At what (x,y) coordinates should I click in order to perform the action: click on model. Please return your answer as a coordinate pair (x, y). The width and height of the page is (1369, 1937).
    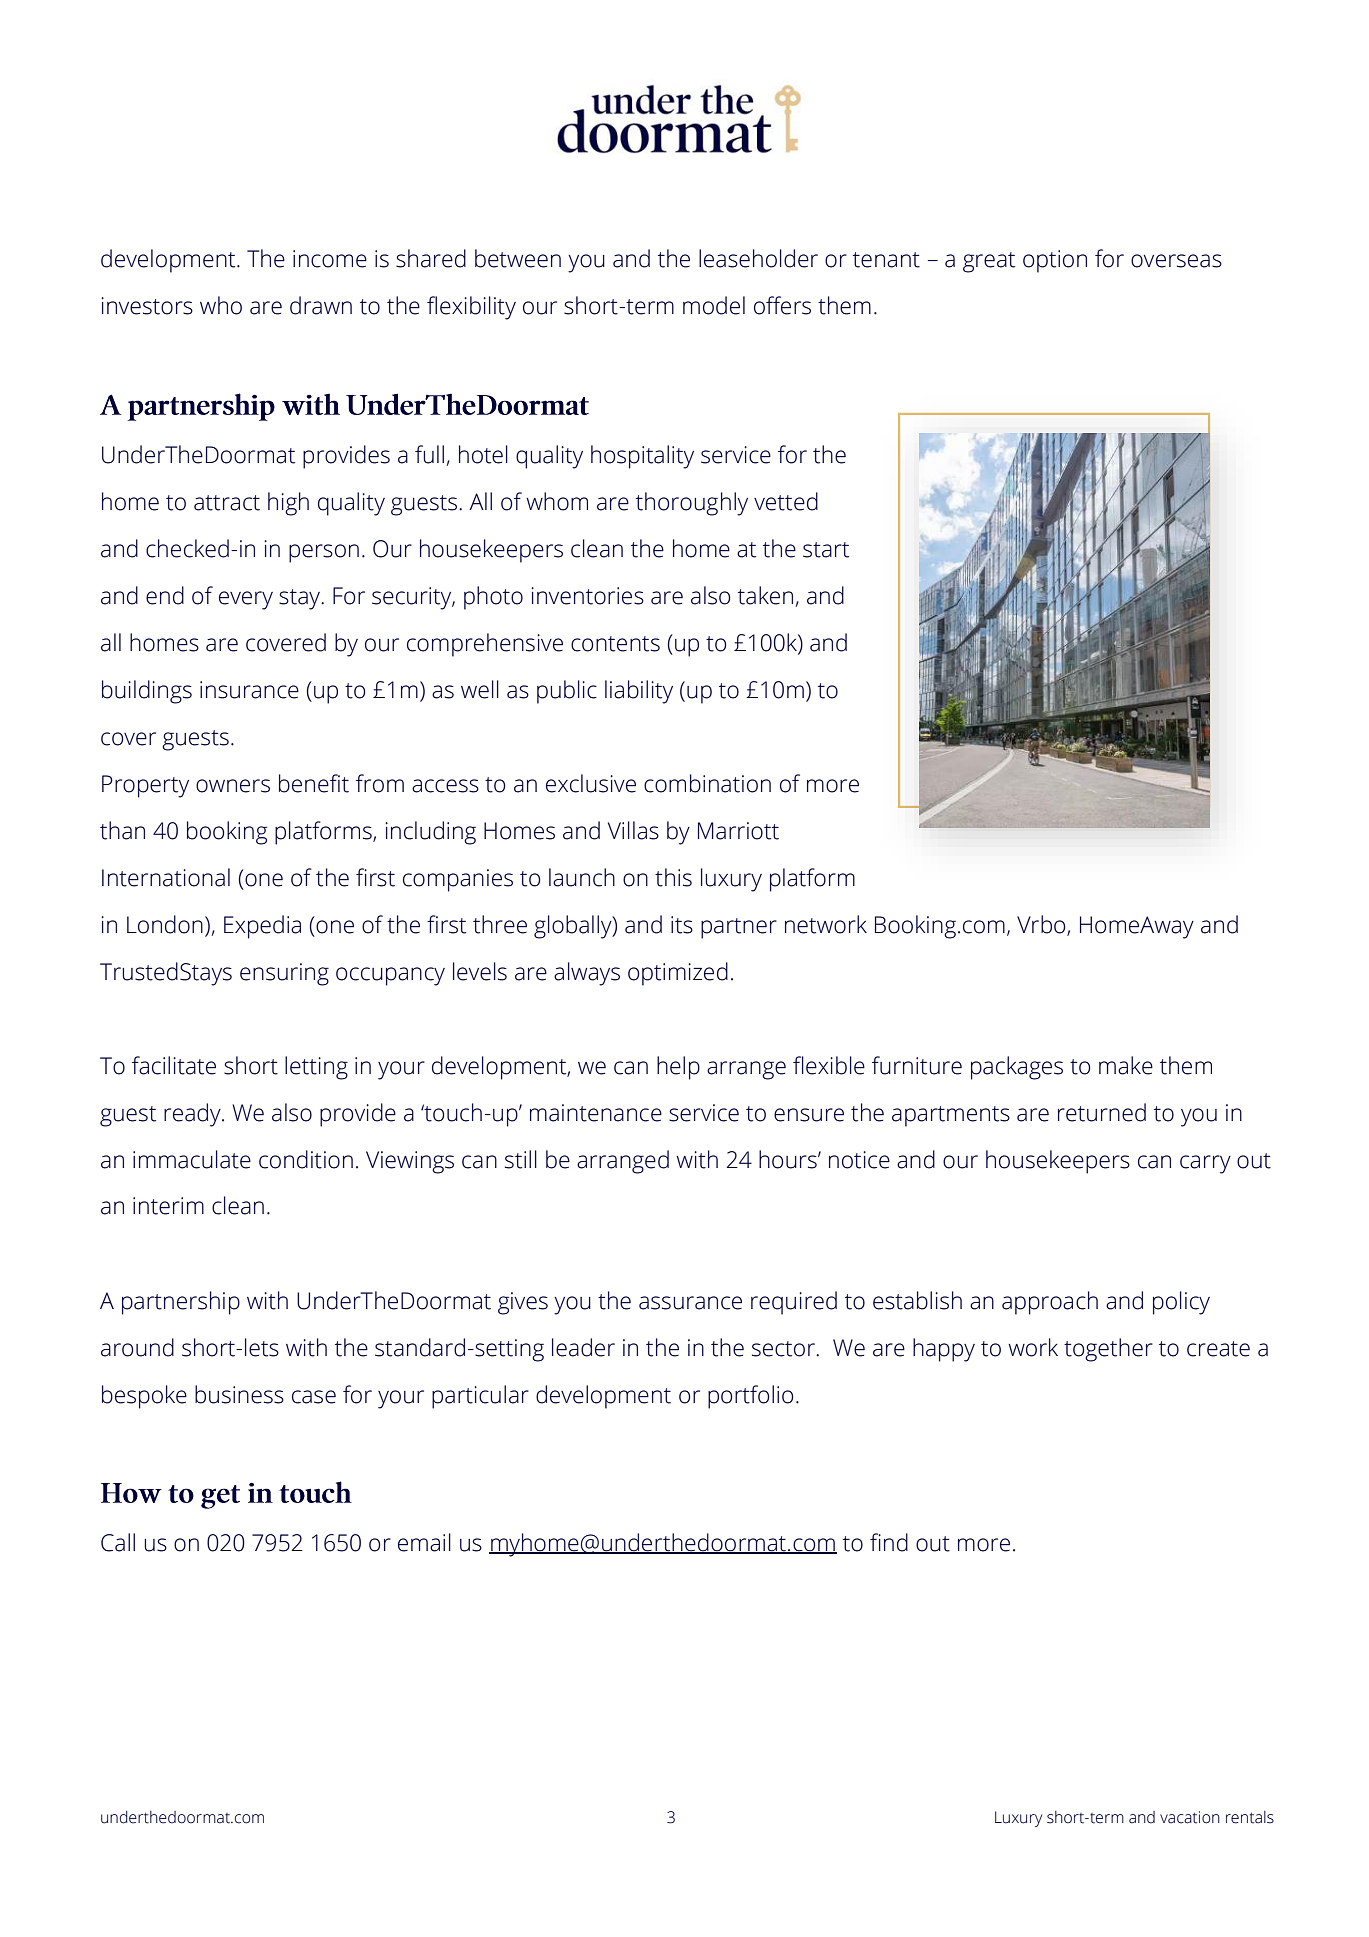
    Looking at the image, I should click on (714, 305).
